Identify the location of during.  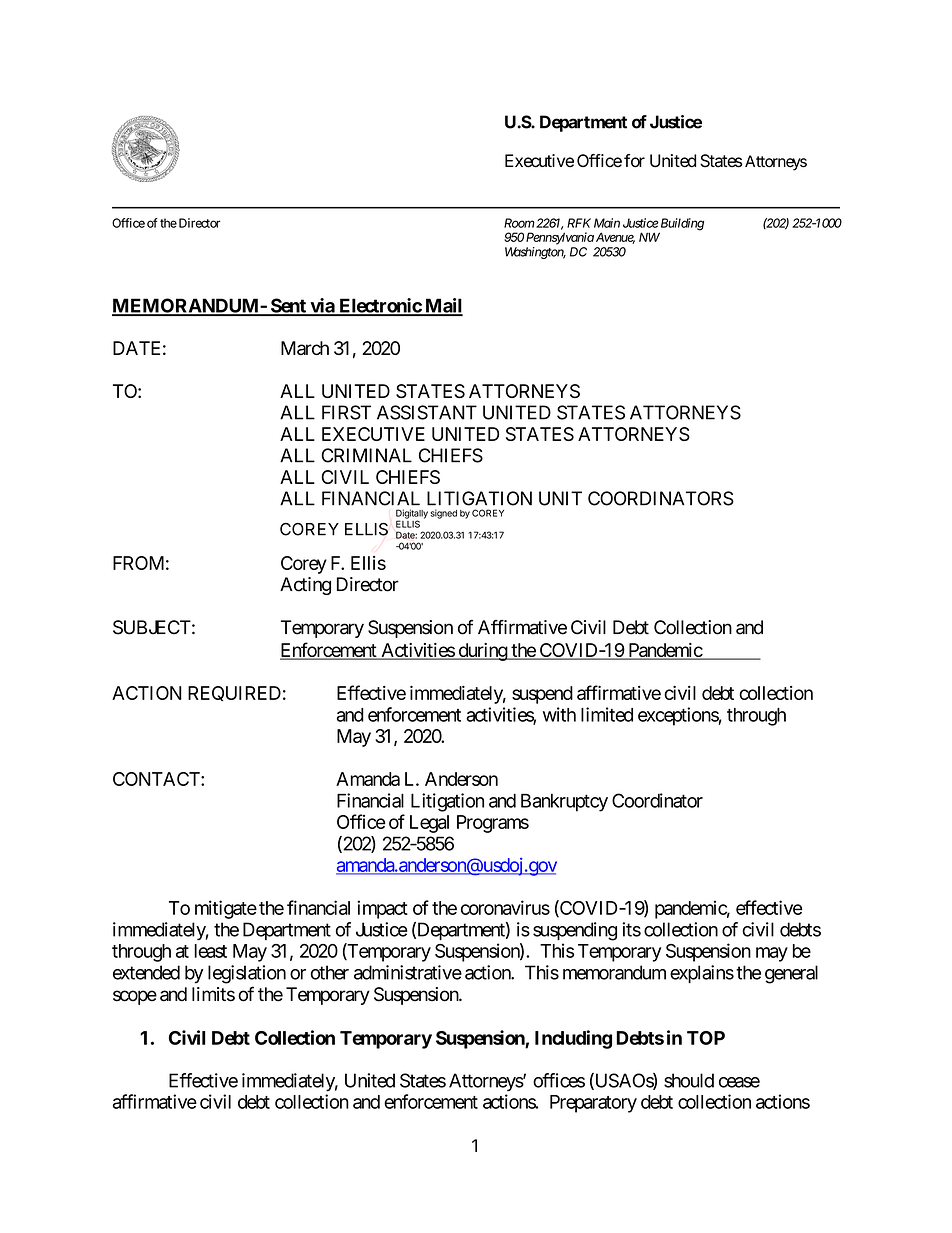
(482, 652).
